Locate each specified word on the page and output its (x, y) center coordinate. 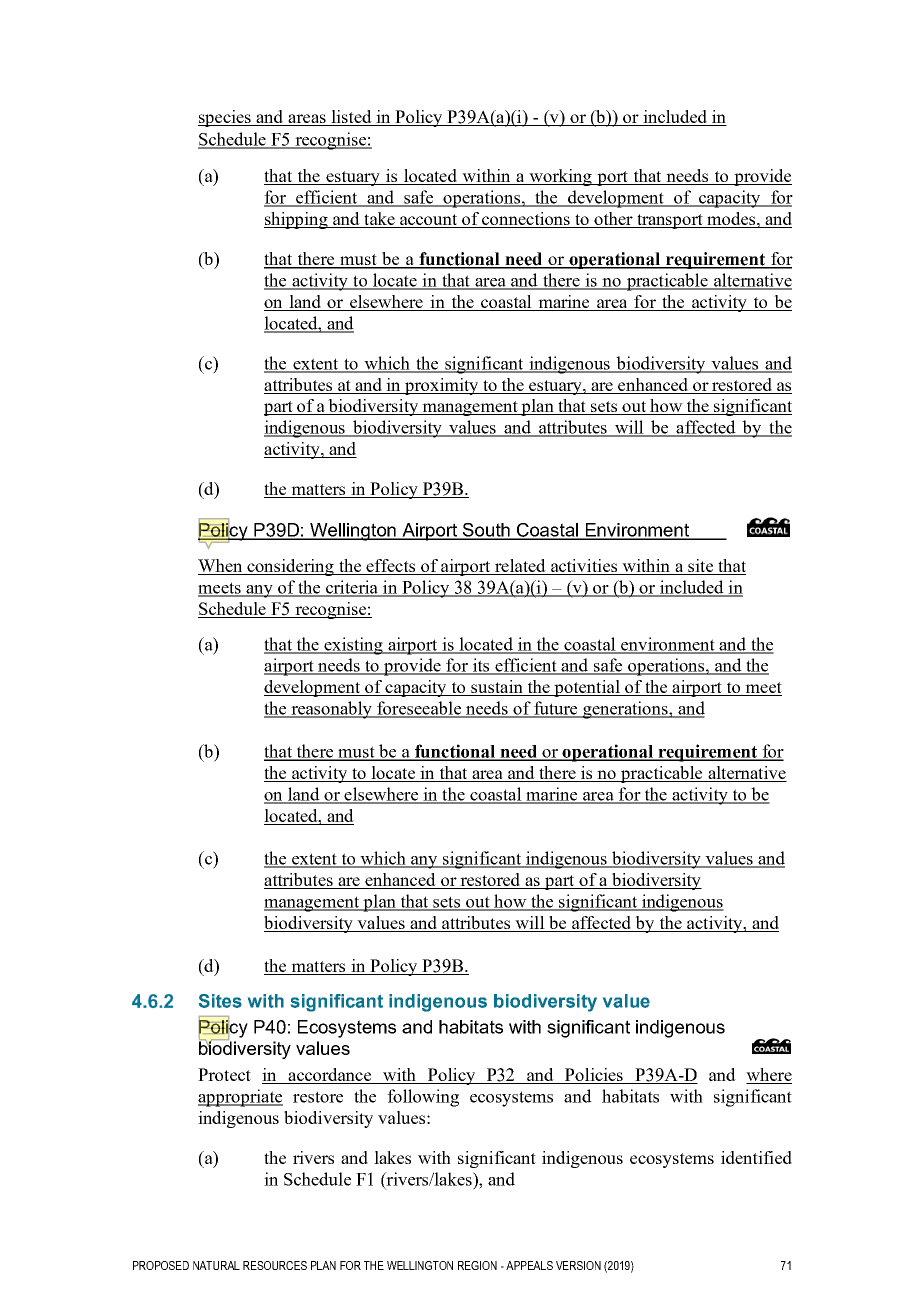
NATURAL (216, 1265)
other (613, 220)
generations (625, 710)
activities (584, 567)
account (429, 221)
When (221, 567)
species (226, 118)
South (486, 531)
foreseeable (419, 709)
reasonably (331, 710)
